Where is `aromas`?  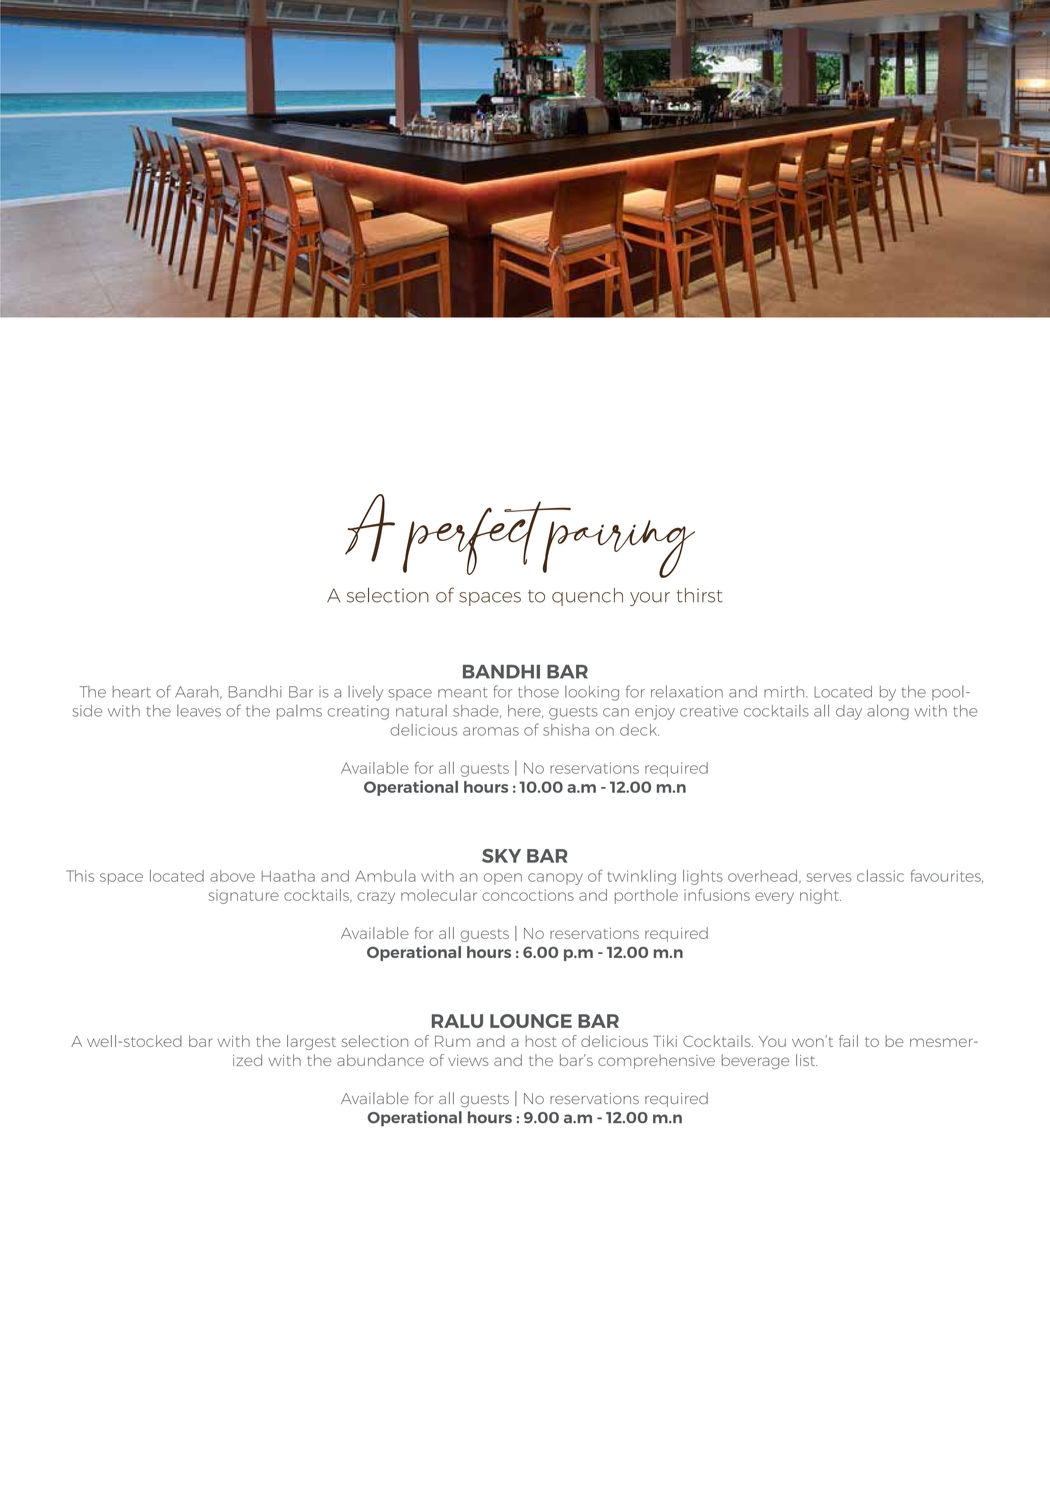 aromas is located at coordinates (491, 731).
